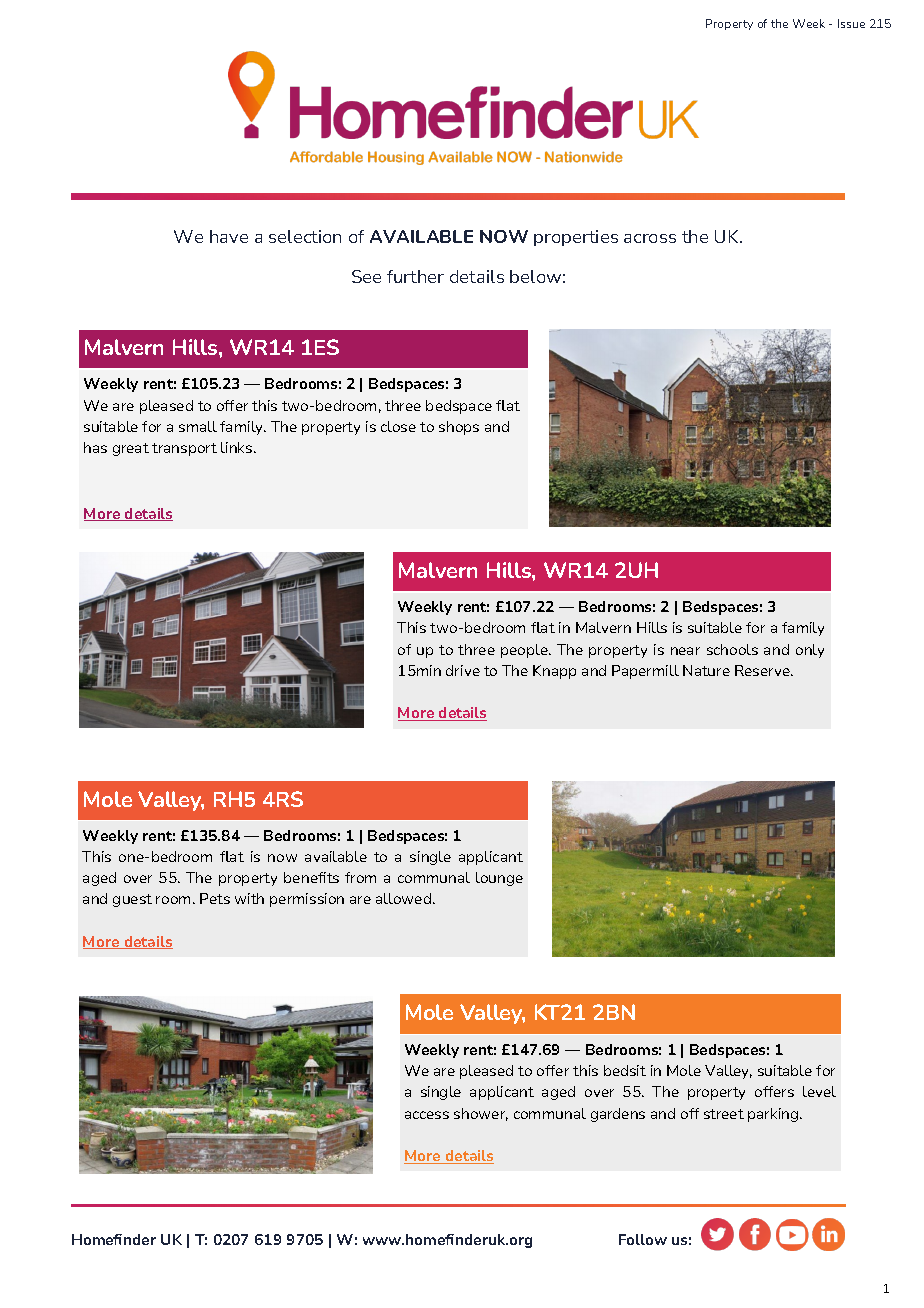 The width and height of the document is (924, 1308). What do you see at coordinates (229, 236) in the document?
I see `have` at bounding box center [229, 236].
